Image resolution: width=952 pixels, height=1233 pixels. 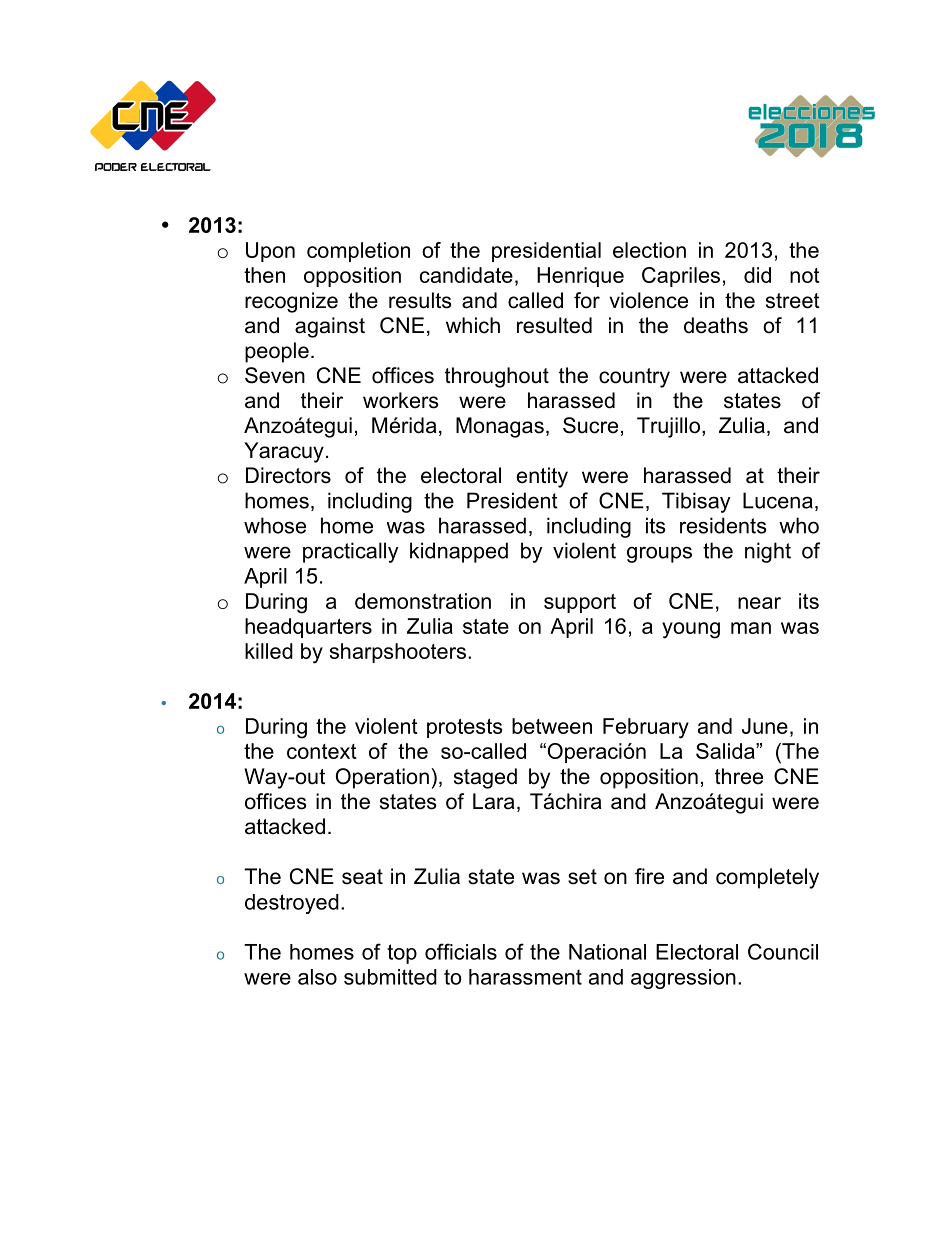 I want to click on headquarters, so click(x=308, y=628).
